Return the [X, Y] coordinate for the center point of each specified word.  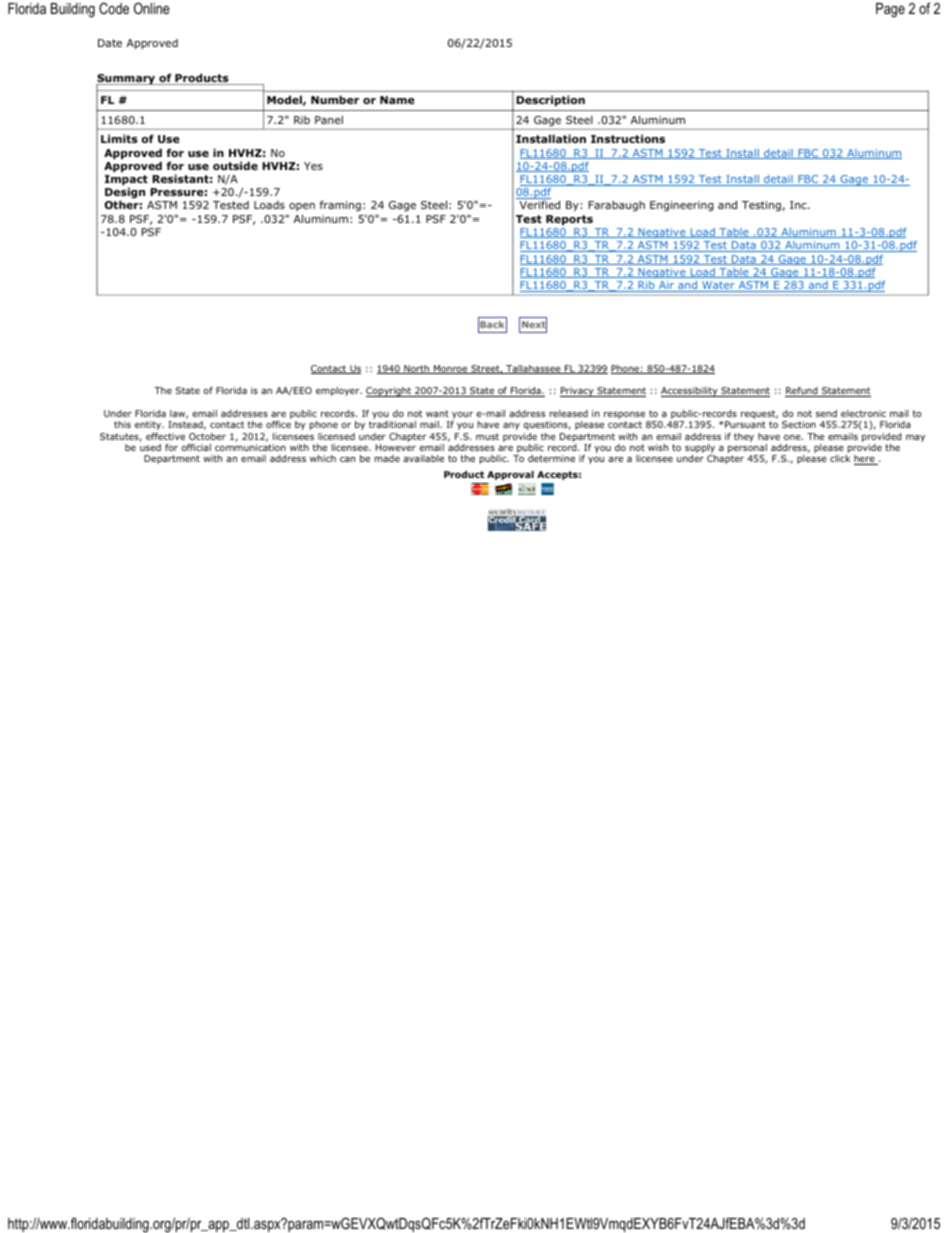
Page [890, 10]
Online [152, 8]
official [196, 447]
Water [718, 286]
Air [667, 286]
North [416, 369]
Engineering [682, 206]
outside [235, 165]
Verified [540, 204]
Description [550, 100]
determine [551, 458]
